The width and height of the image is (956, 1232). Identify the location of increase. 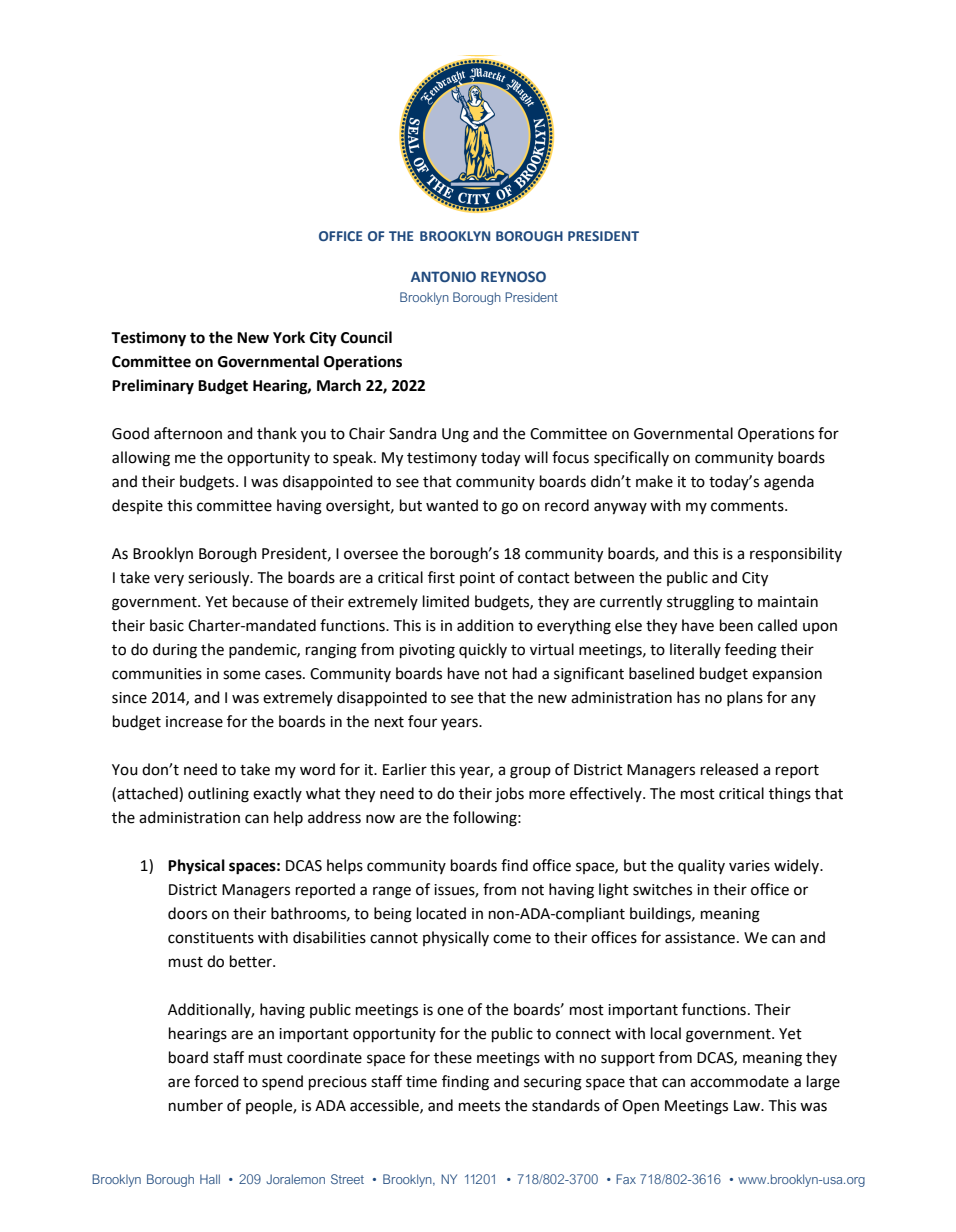
(194, 722).
